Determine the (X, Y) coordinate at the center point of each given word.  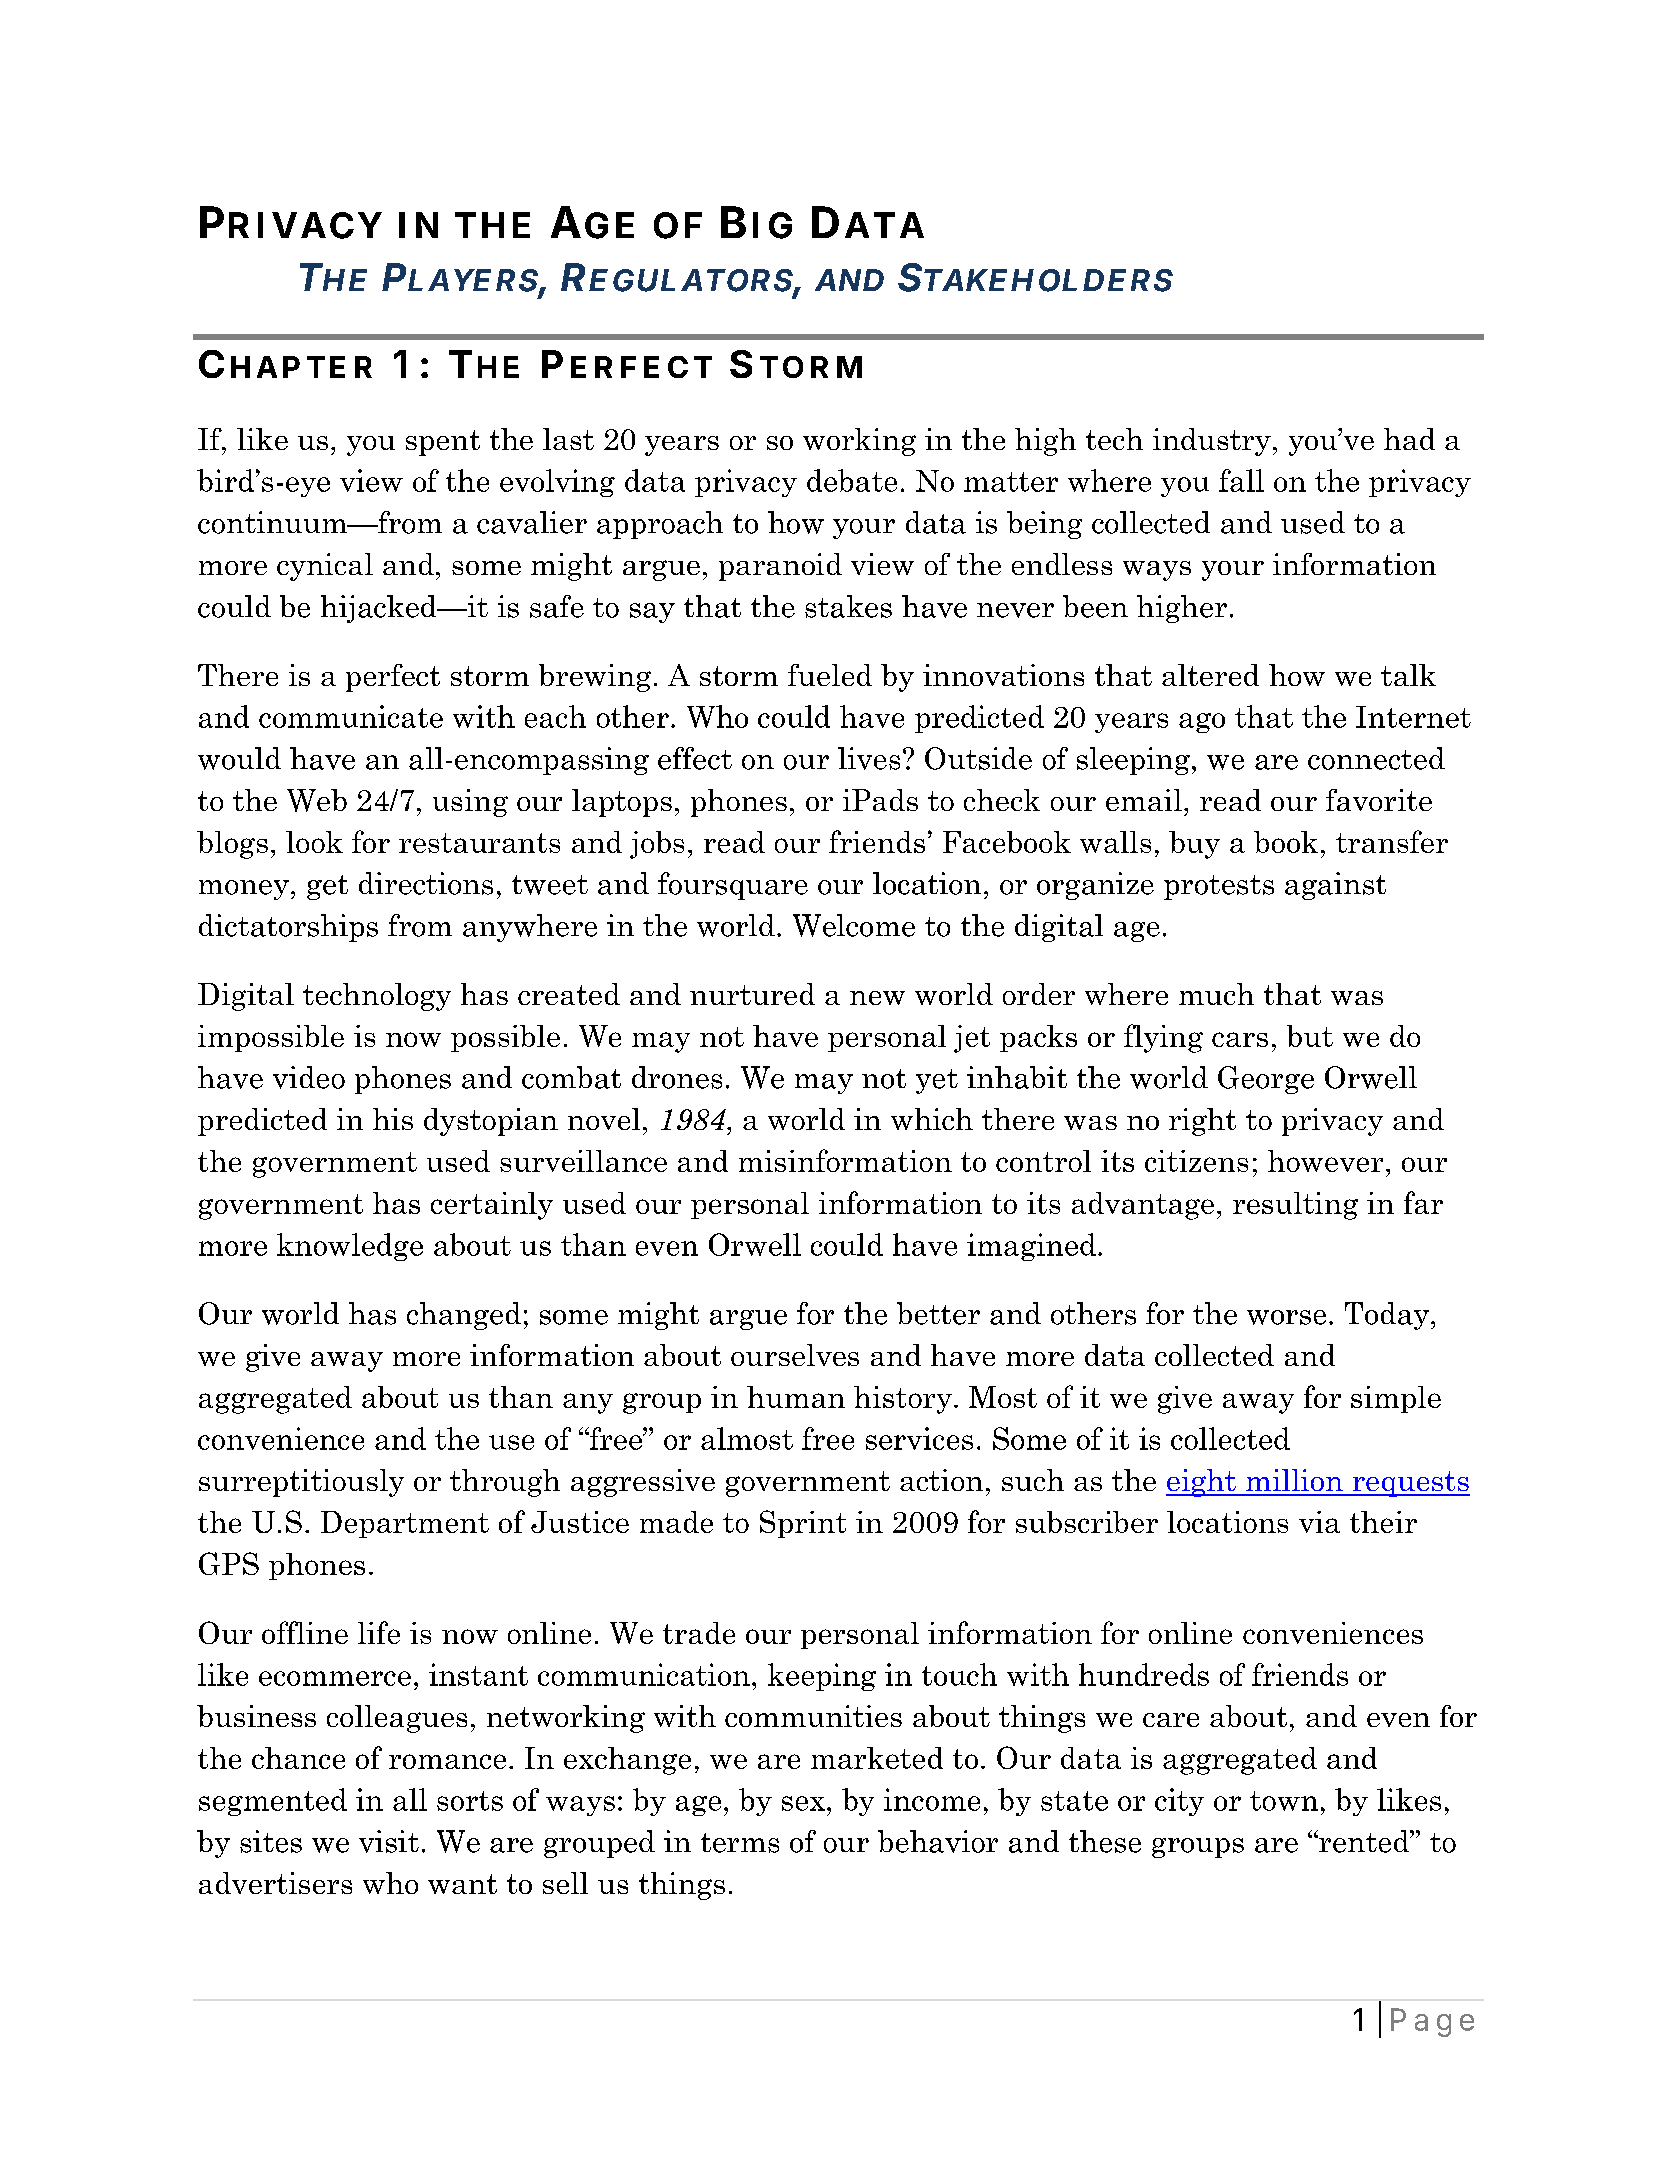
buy (1194, 845)
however (1325, 1161)
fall (1241, 480)
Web (317, 800)
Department (405, 1524)
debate (852, 480)
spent (443, 443)
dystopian (491, 1122)
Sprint (803, 1524)
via (1319, 1522)
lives (869, 758)
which (932, 1119)
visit (389, 1841)
